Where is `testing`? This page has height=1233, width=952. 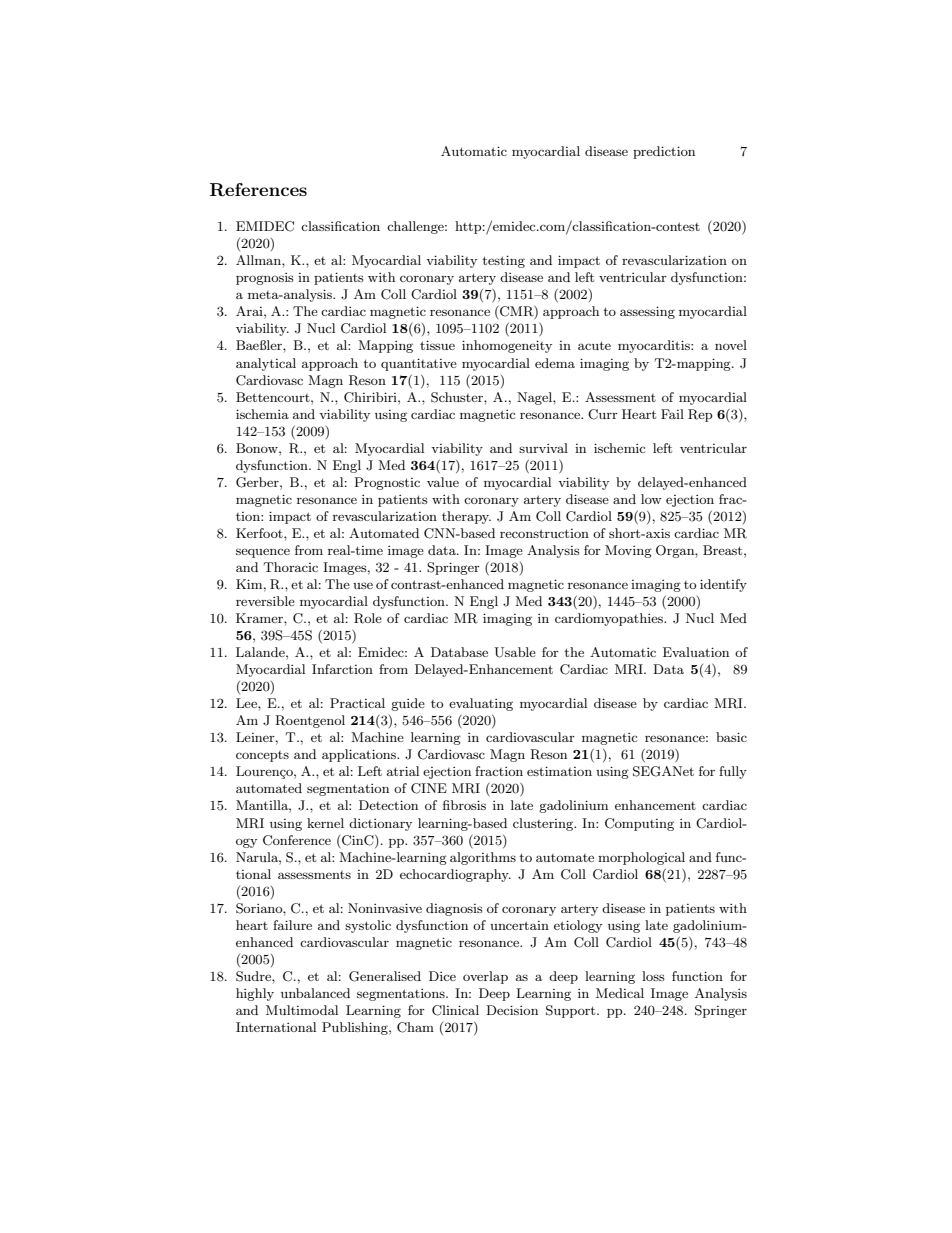 testing is located at coordinates (504, 261).
